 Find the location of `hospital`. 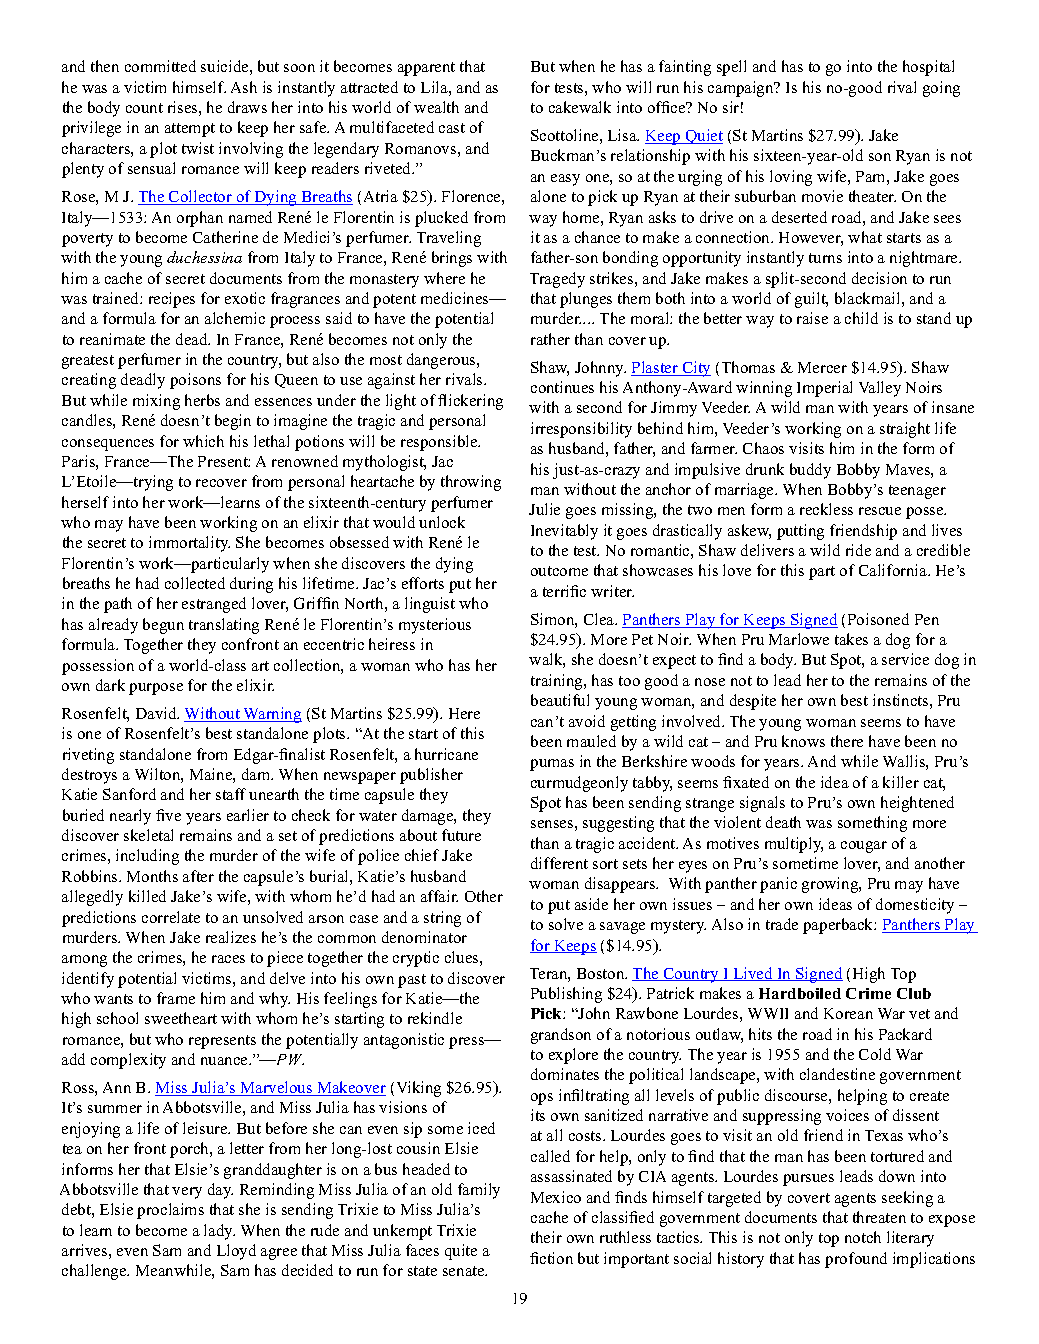

hospital is located at coordinates (928, 68).
